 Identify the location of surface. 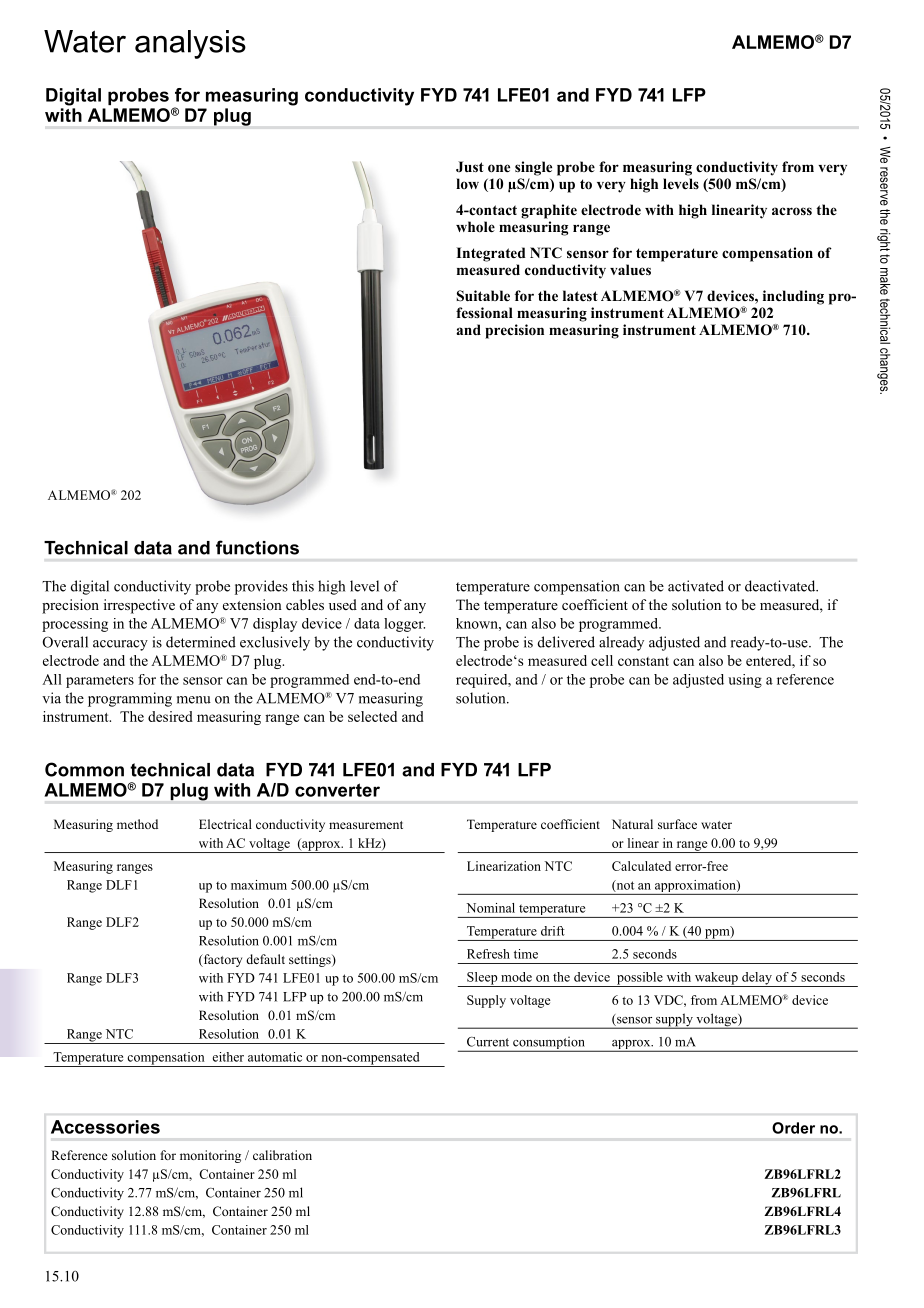
(677, 824).
